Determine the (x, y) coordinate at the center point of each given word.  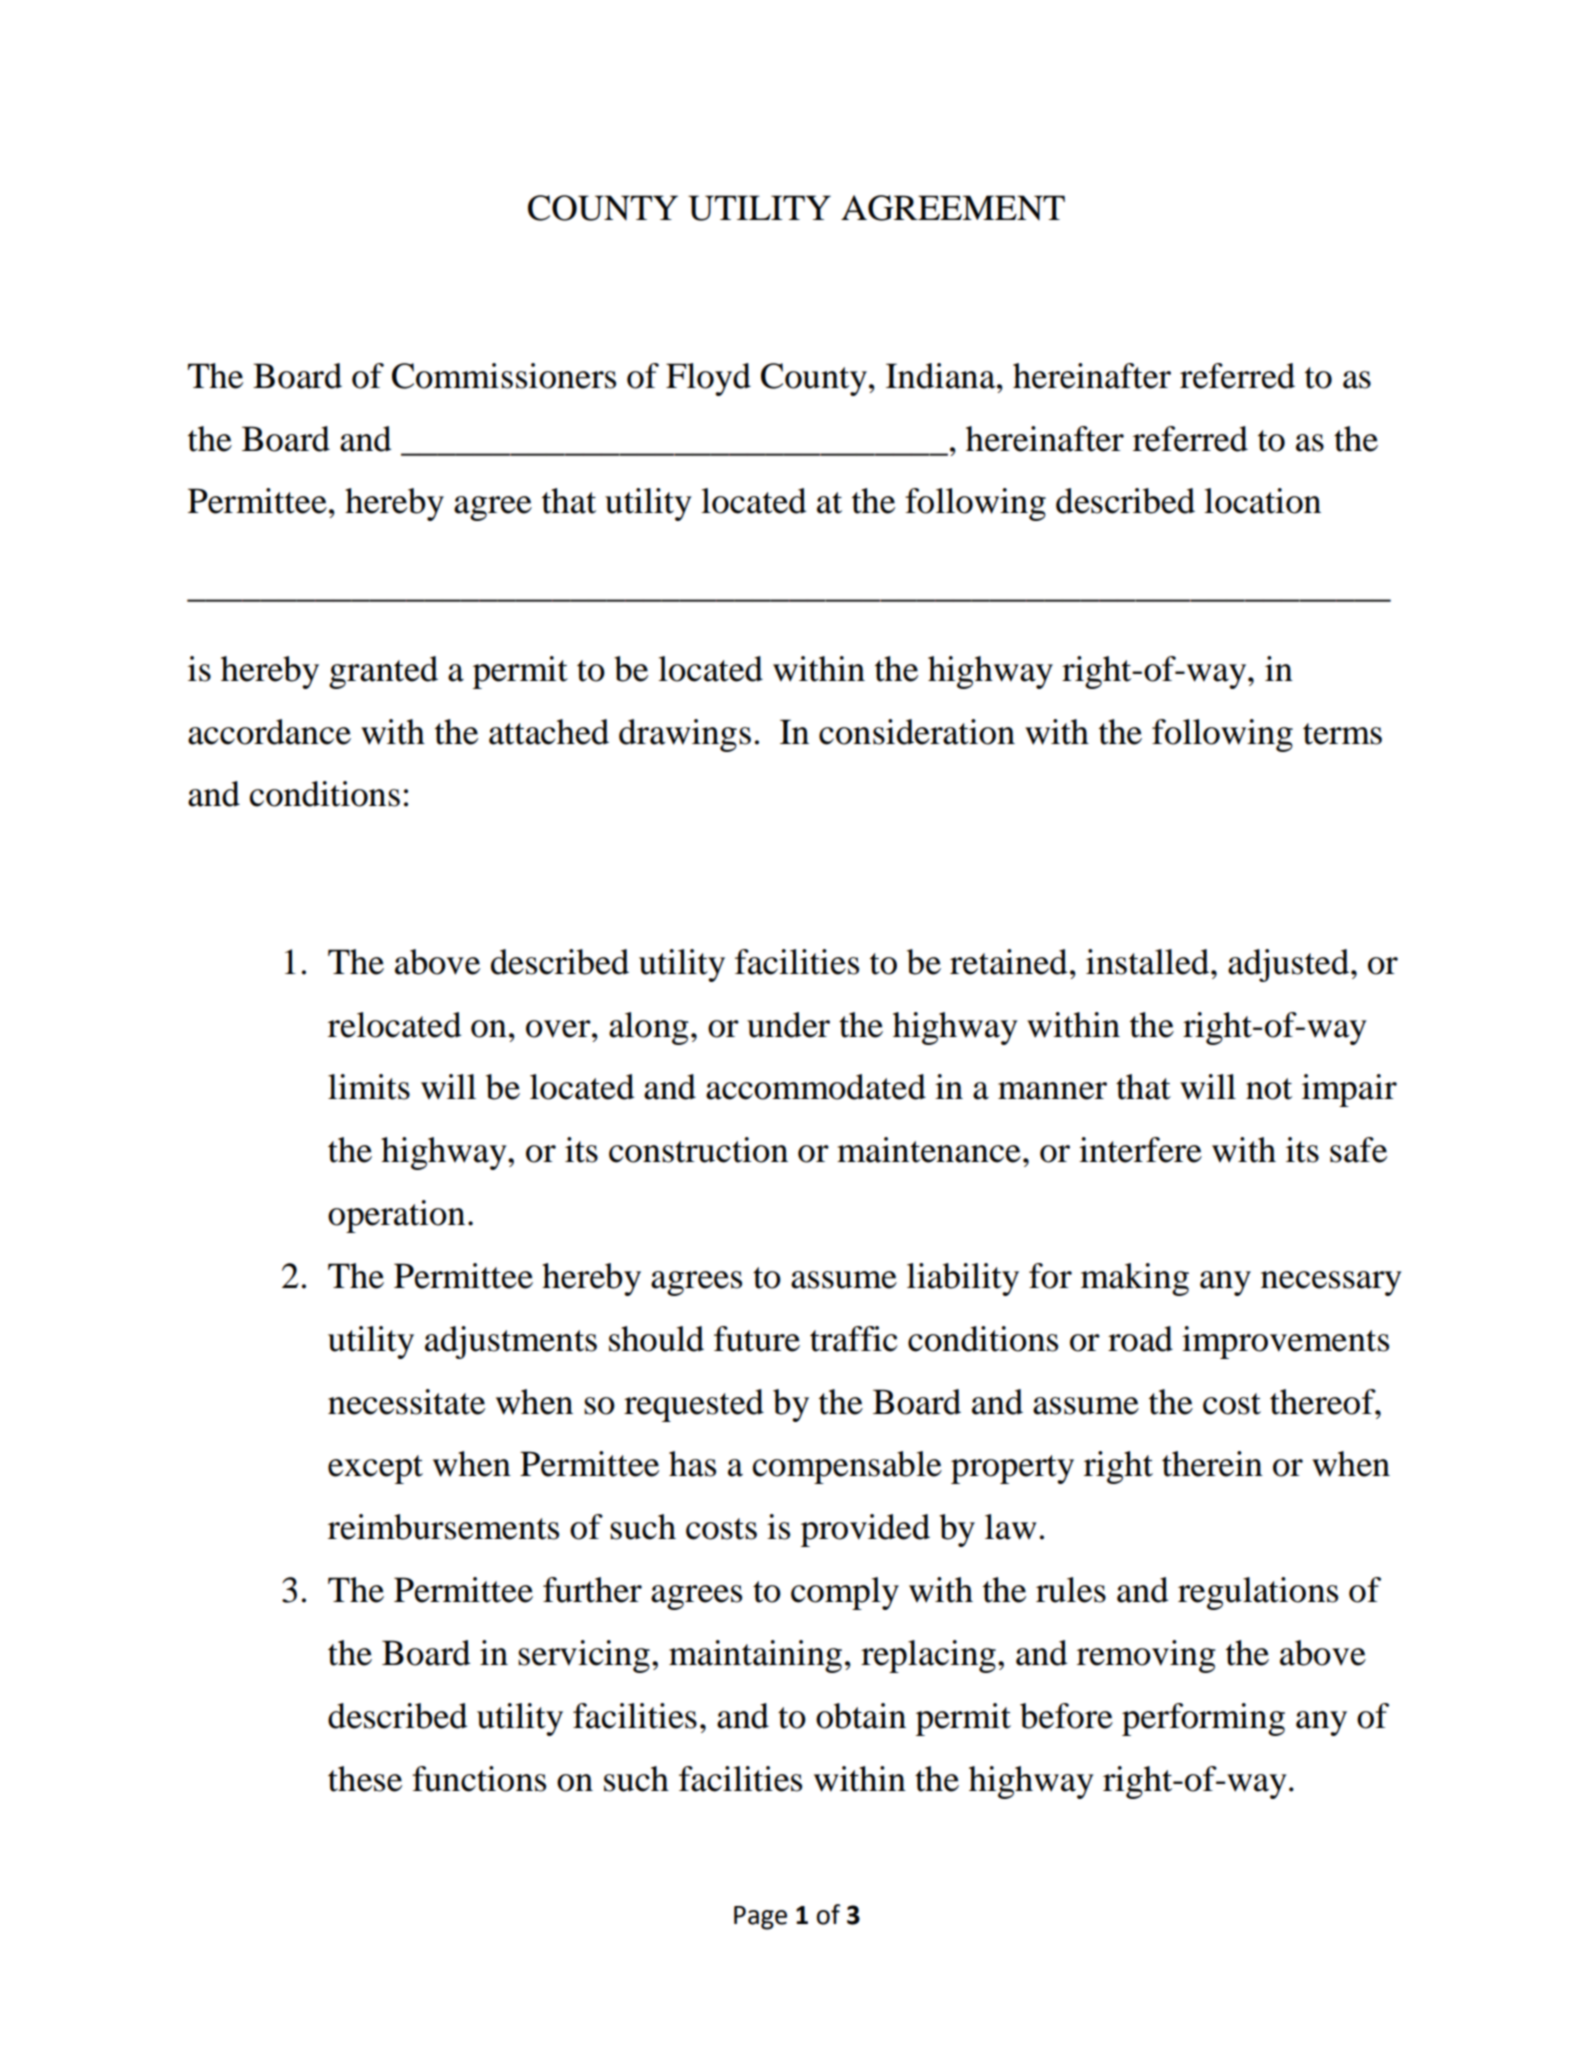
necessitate (406, 1402)
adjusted (1288, 965)
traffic (854, 1339)
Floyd (708, 379)
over (559, 1029)
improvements (1285, 1342)
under (788, 1025)
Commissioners (504, 376)
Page (760, 1918)
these (365, 1779)
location (1262, 501)
